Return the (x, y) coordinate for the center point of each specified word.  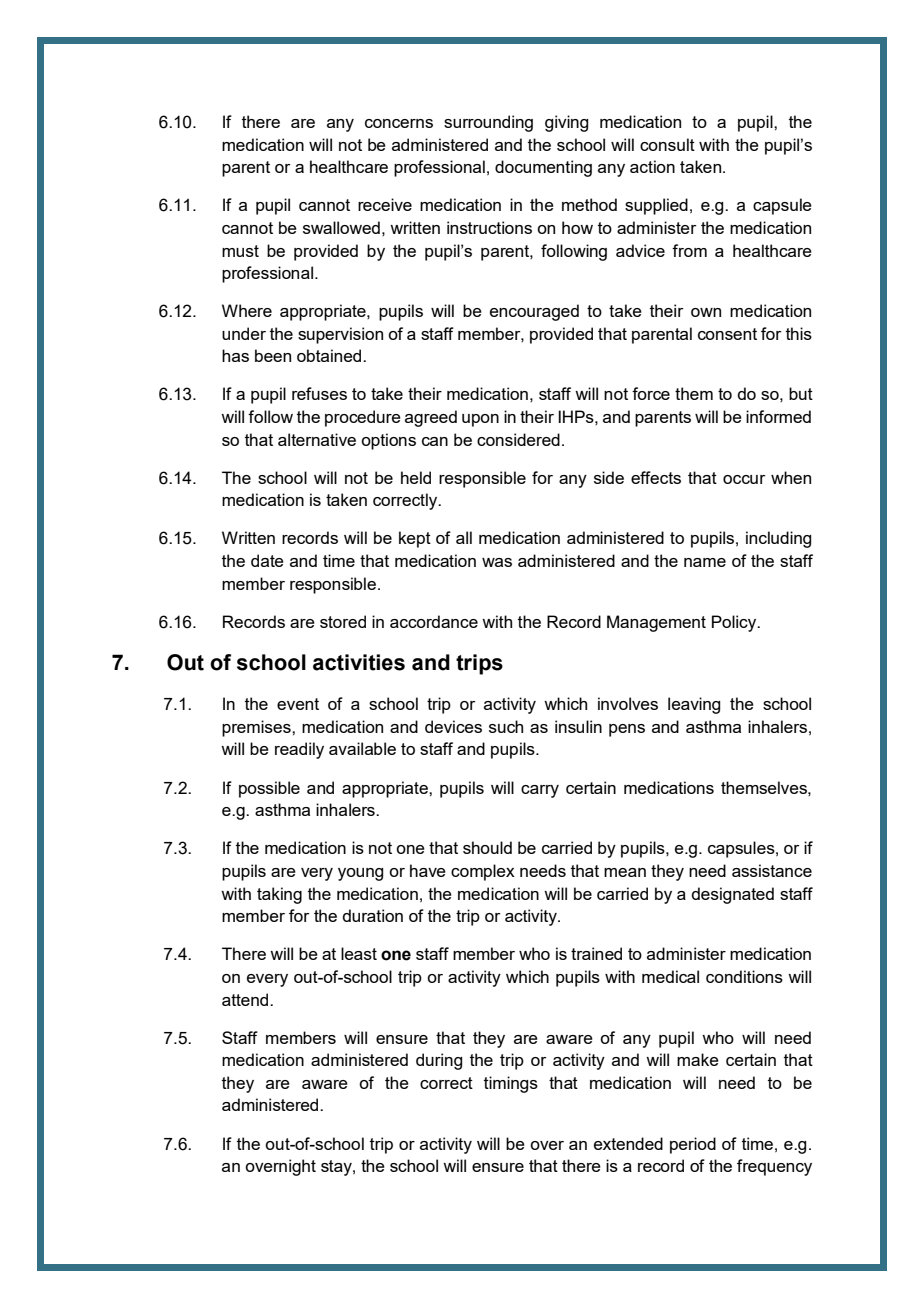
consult (667, 144)
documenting (543, 168)
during (439, 1061)
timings (511, 1084)
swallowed (341, 227)
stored (343, 621)
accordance (434, 621)
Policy (735, 623)
